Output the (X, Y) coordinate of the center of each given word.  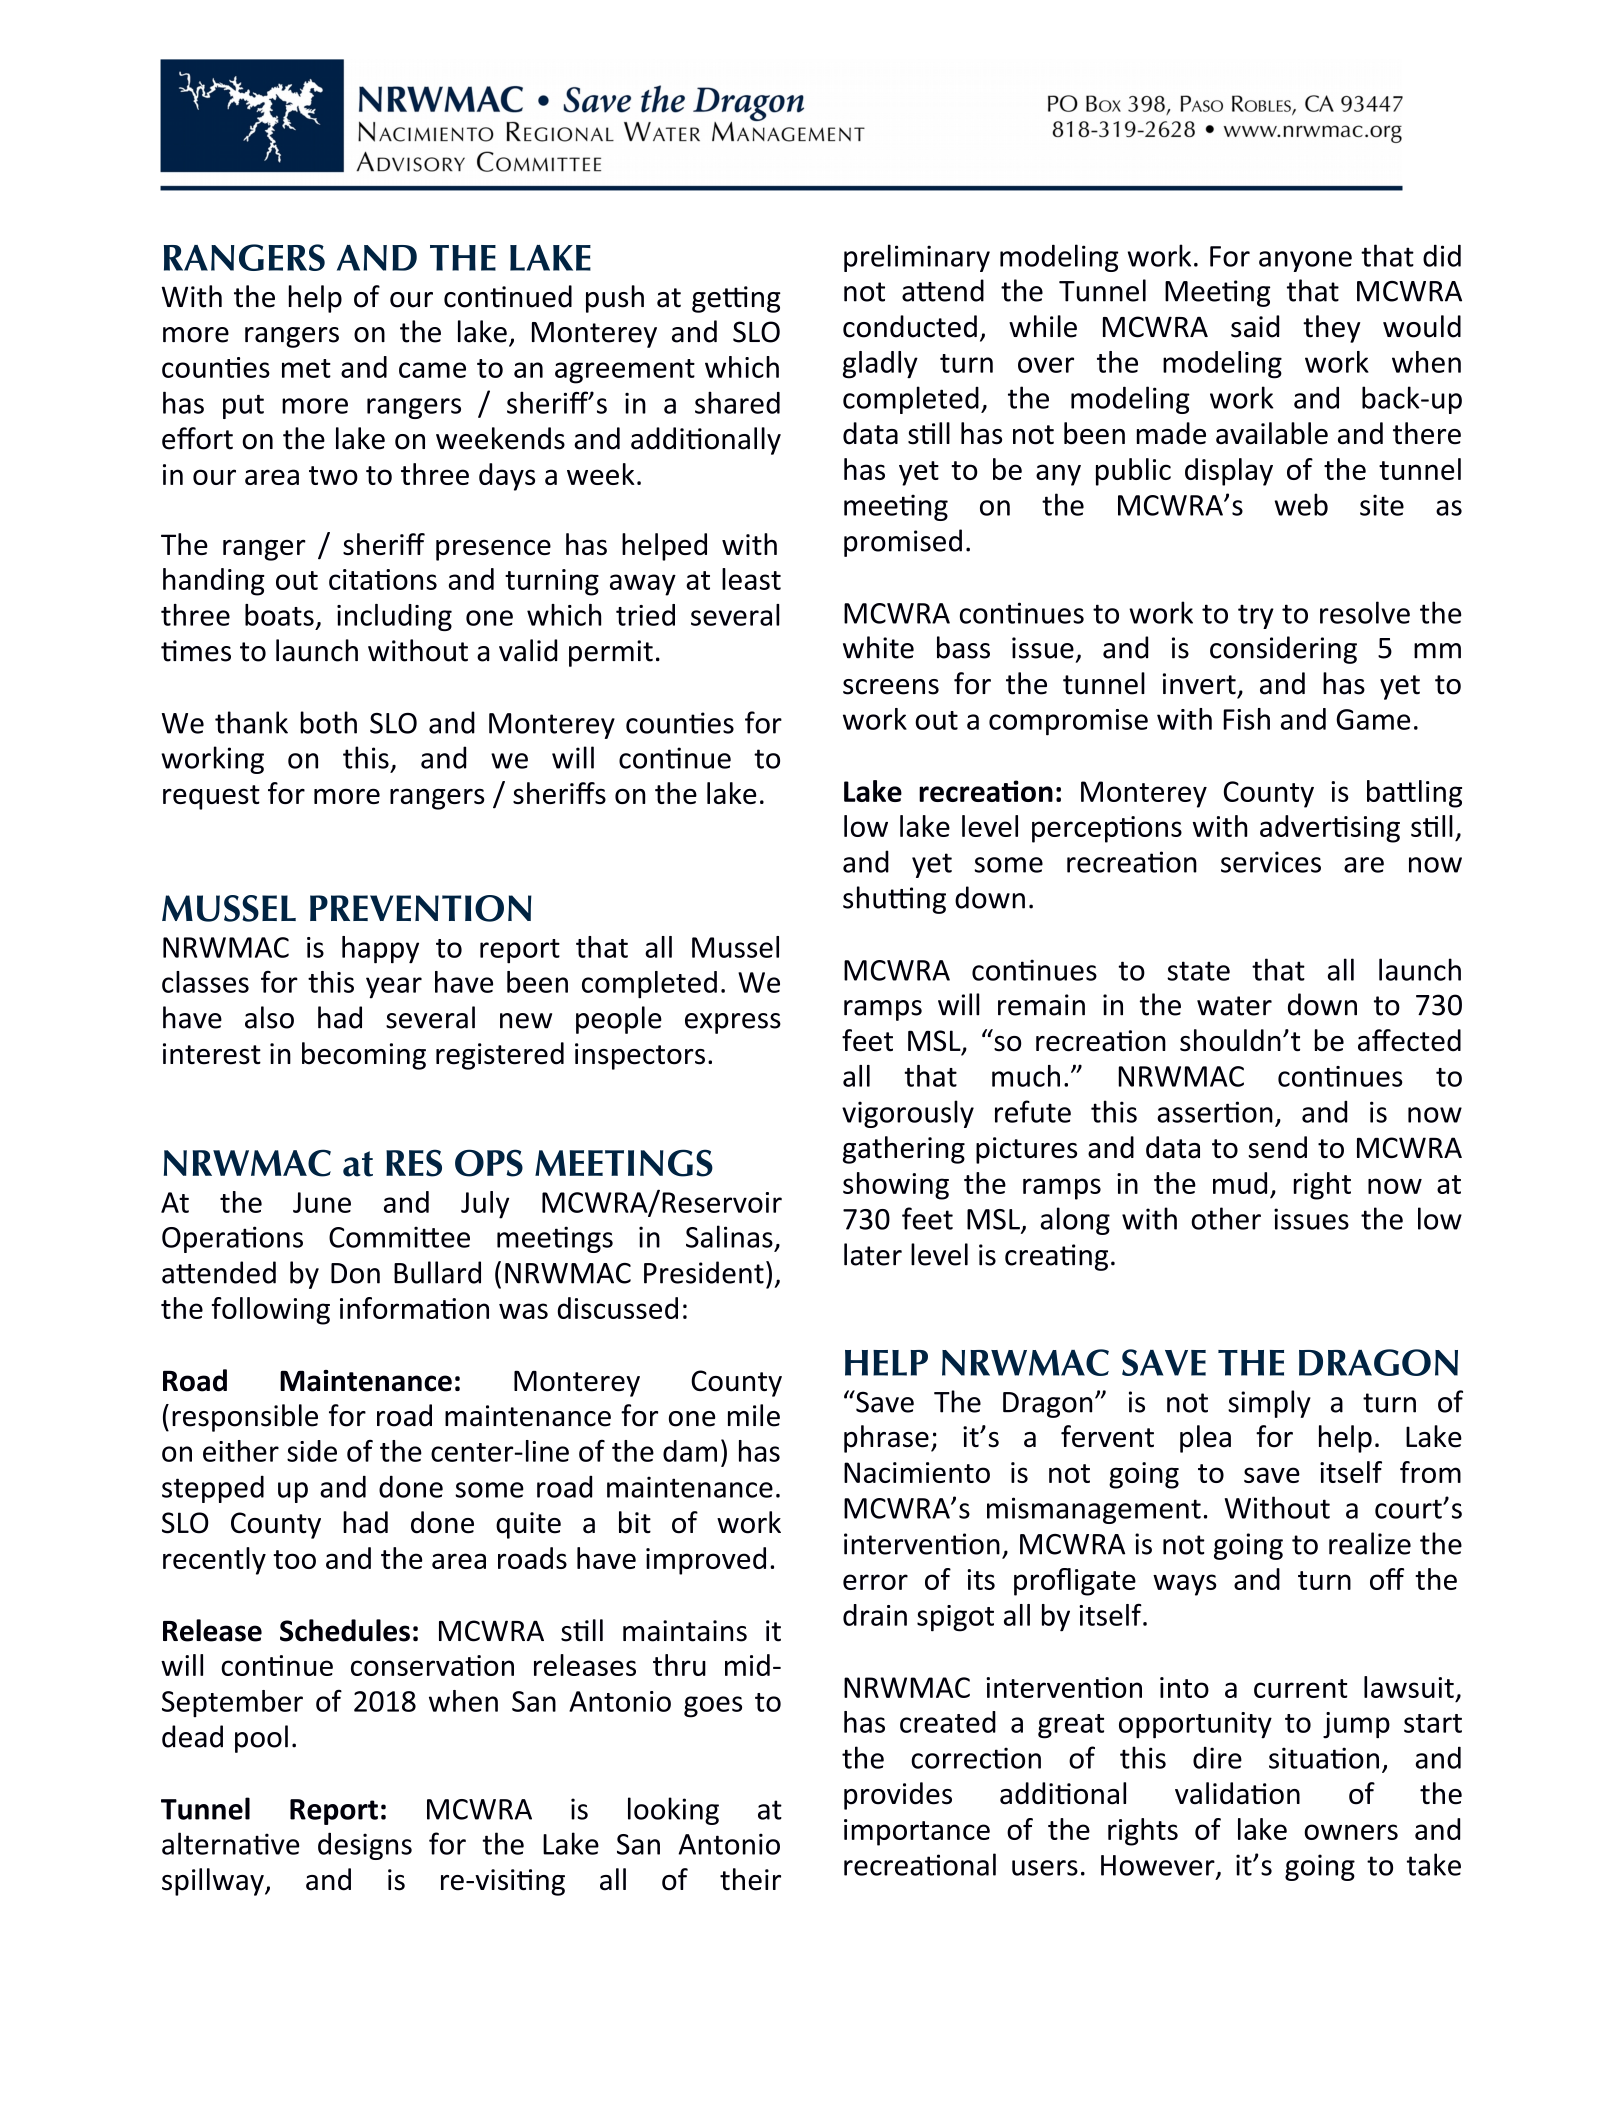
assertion (1215, 1112)
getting (736, 299)
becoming (364, 1056)
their (750, 1879)
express (733, 1023)
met (306, 368)
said (1255, 326)
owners (1351, 1832)
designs (365, 1846)
